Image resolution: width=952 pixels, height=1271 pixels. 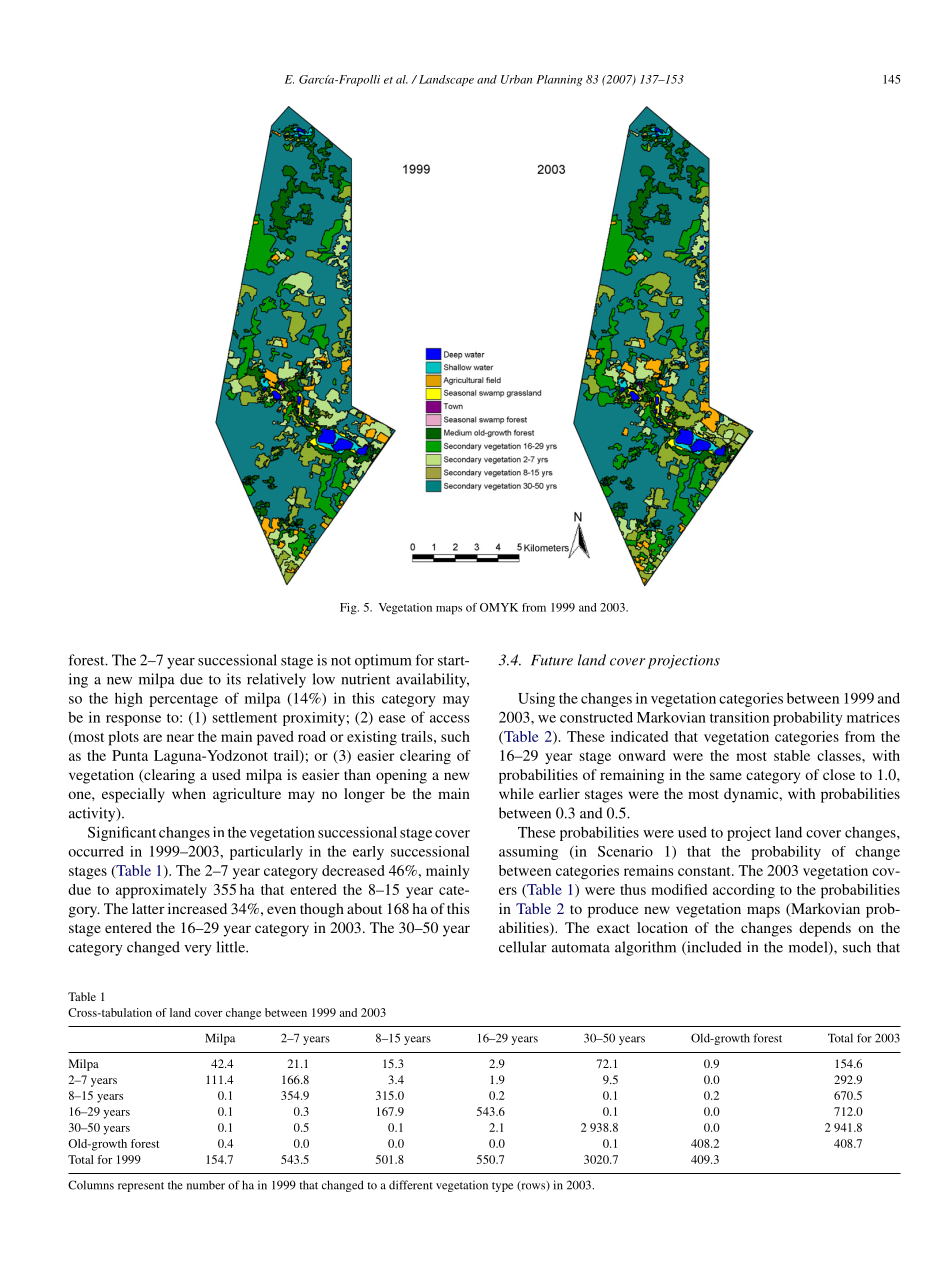 I want to click on approximately, so click(x=161, y=891).
